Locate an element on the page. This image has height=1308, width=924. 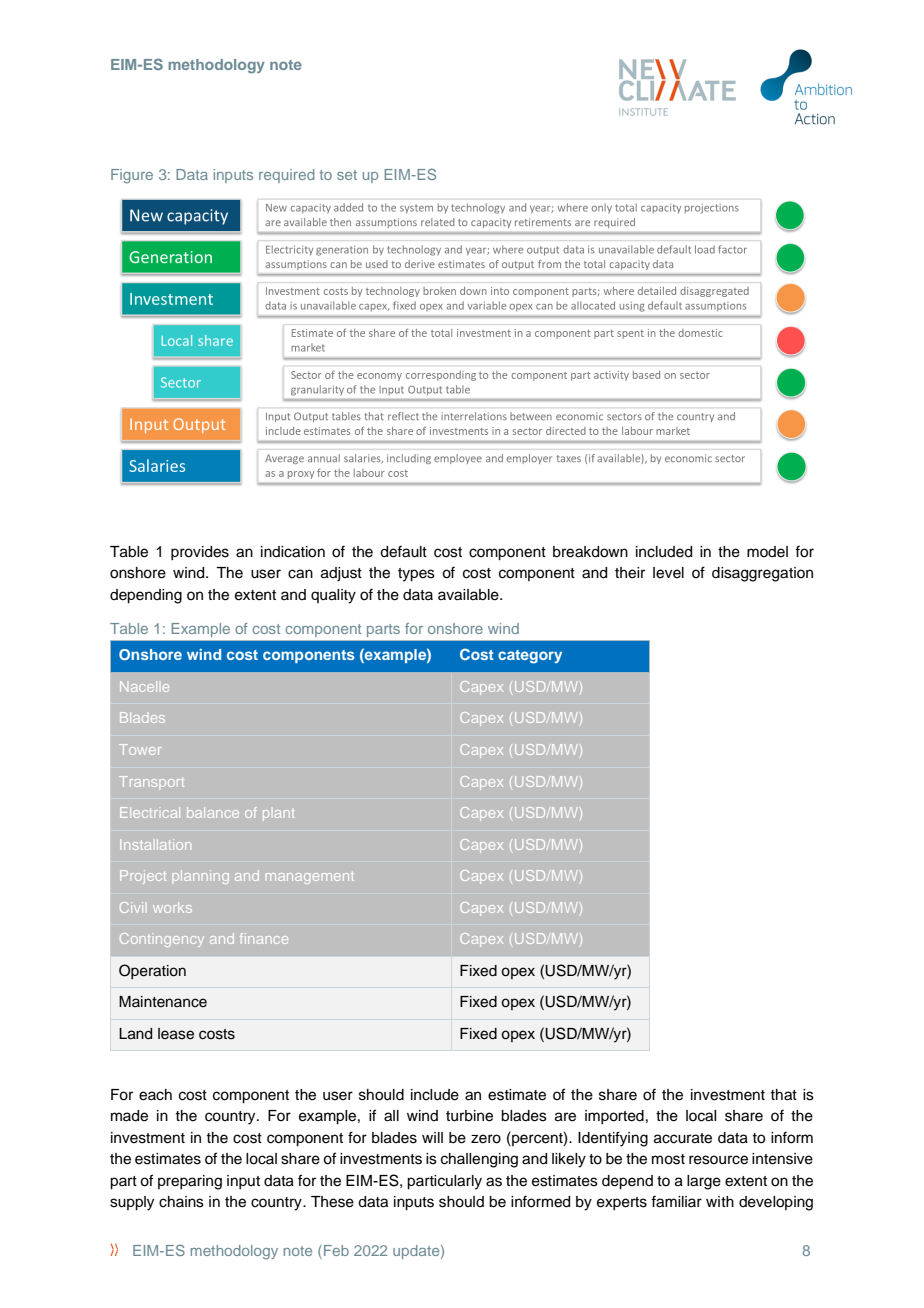
Figure is located at coordinates (132, 176).
